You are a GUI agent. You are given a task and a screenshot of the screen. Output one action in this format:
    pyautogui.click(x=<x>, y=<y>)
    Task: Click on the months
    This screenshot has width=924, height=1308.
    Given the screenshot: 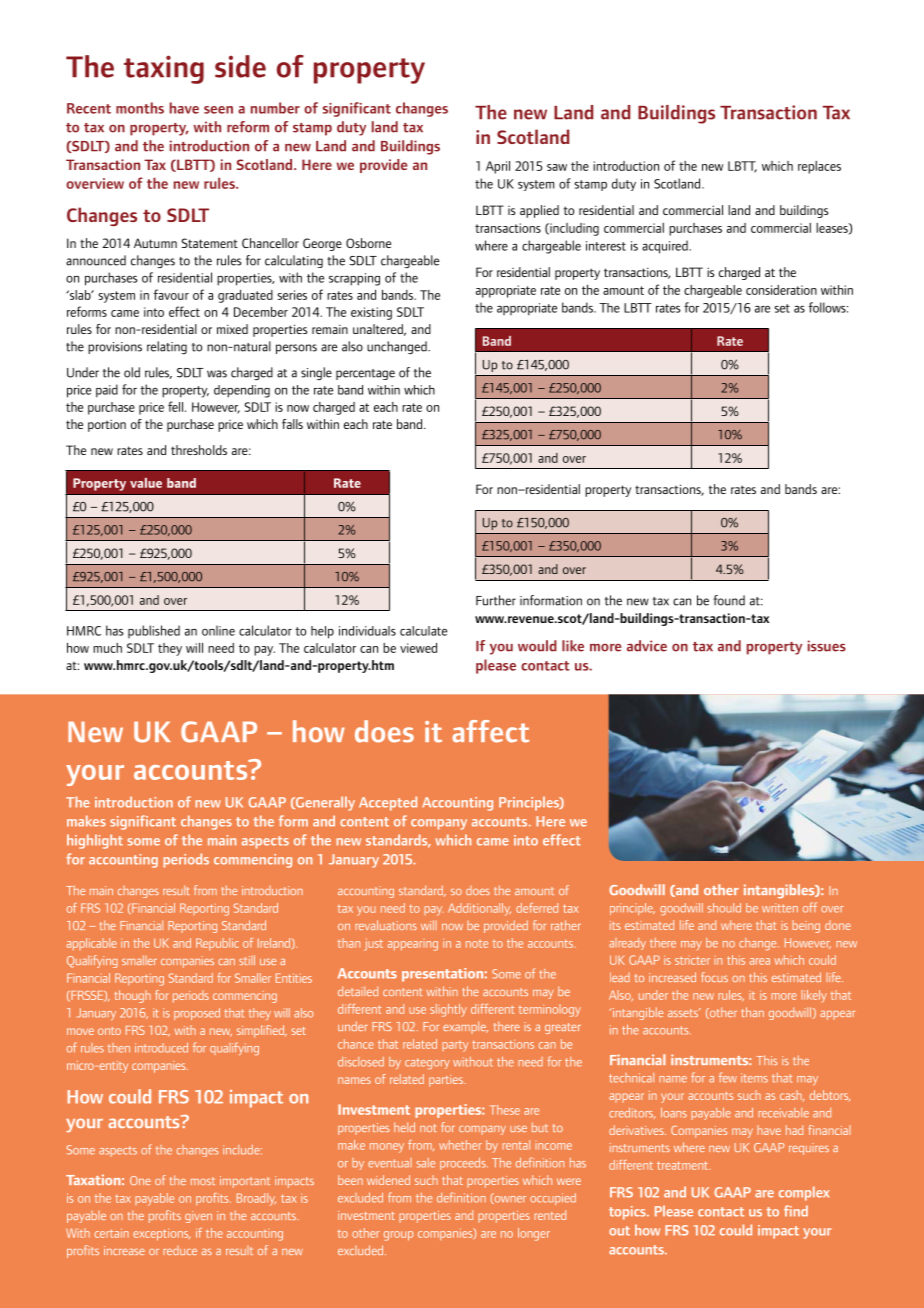 What is the action you would take?
    pyautogui.click(x=140, y=108)
